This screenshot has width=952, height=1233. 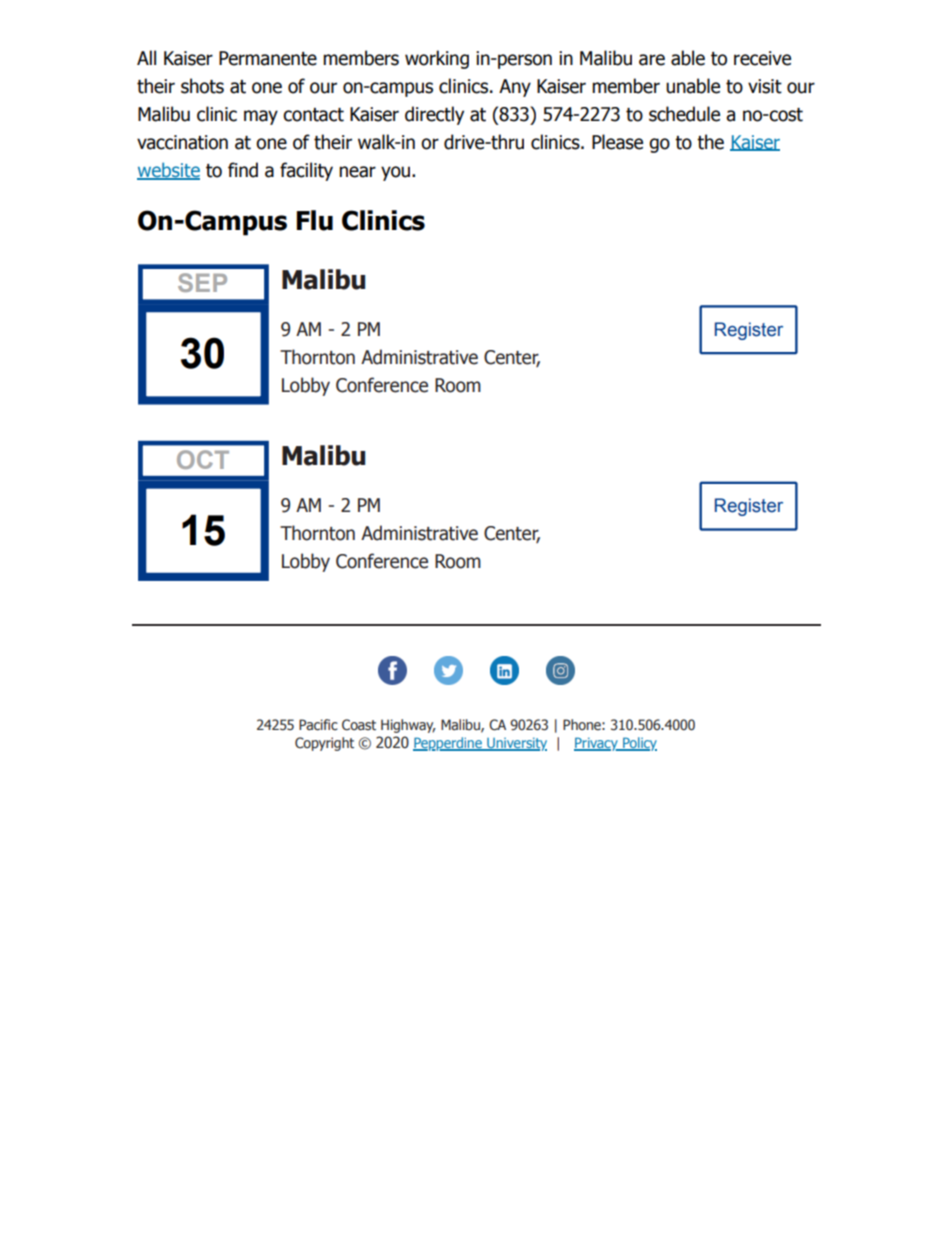 What do you see at coordinates (652, 60) in the screenshot?
I see `are` at bounding box center [652, 60].
